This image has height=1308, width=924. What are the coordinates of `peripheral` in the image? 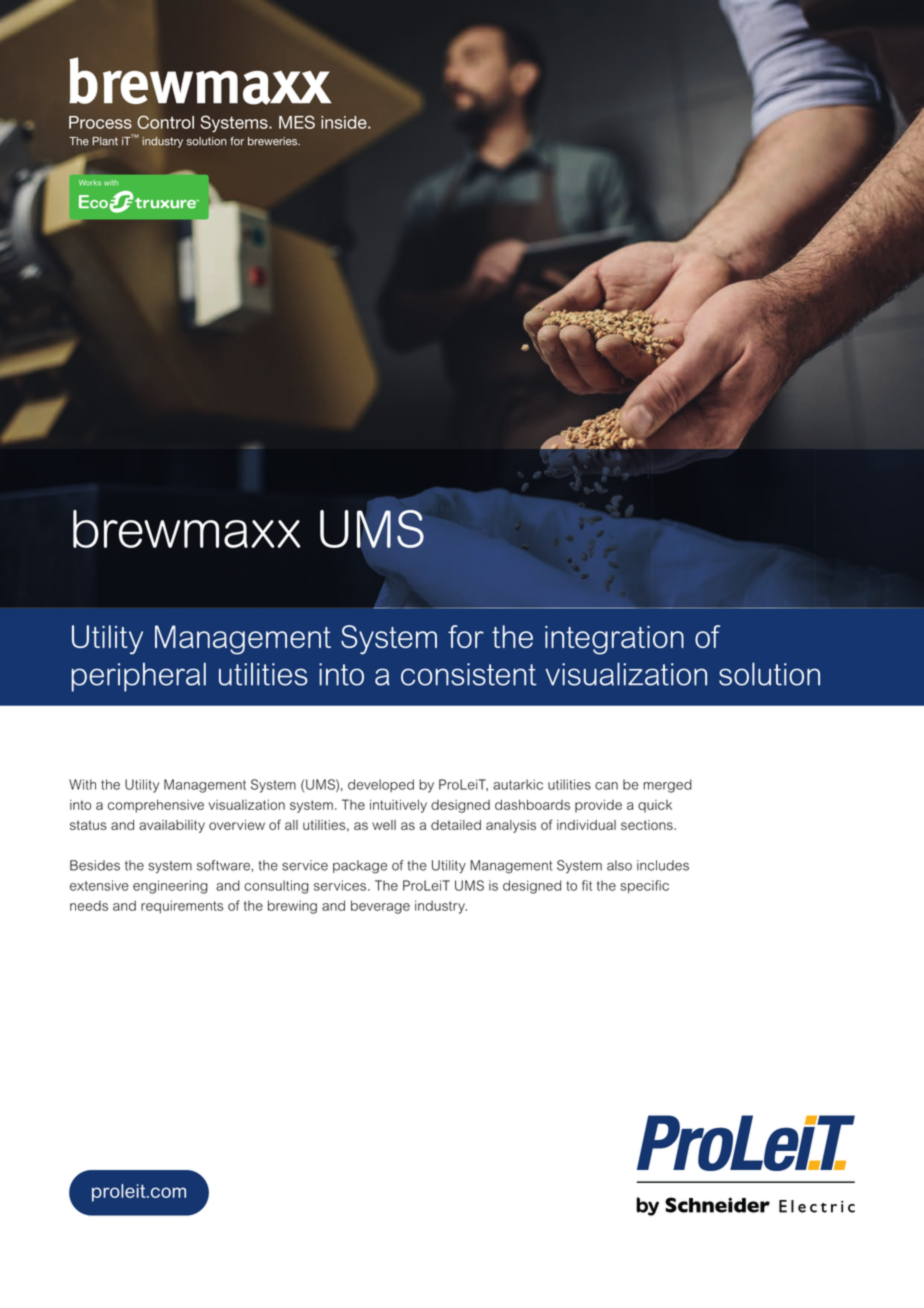 It's located at (138, 677).
